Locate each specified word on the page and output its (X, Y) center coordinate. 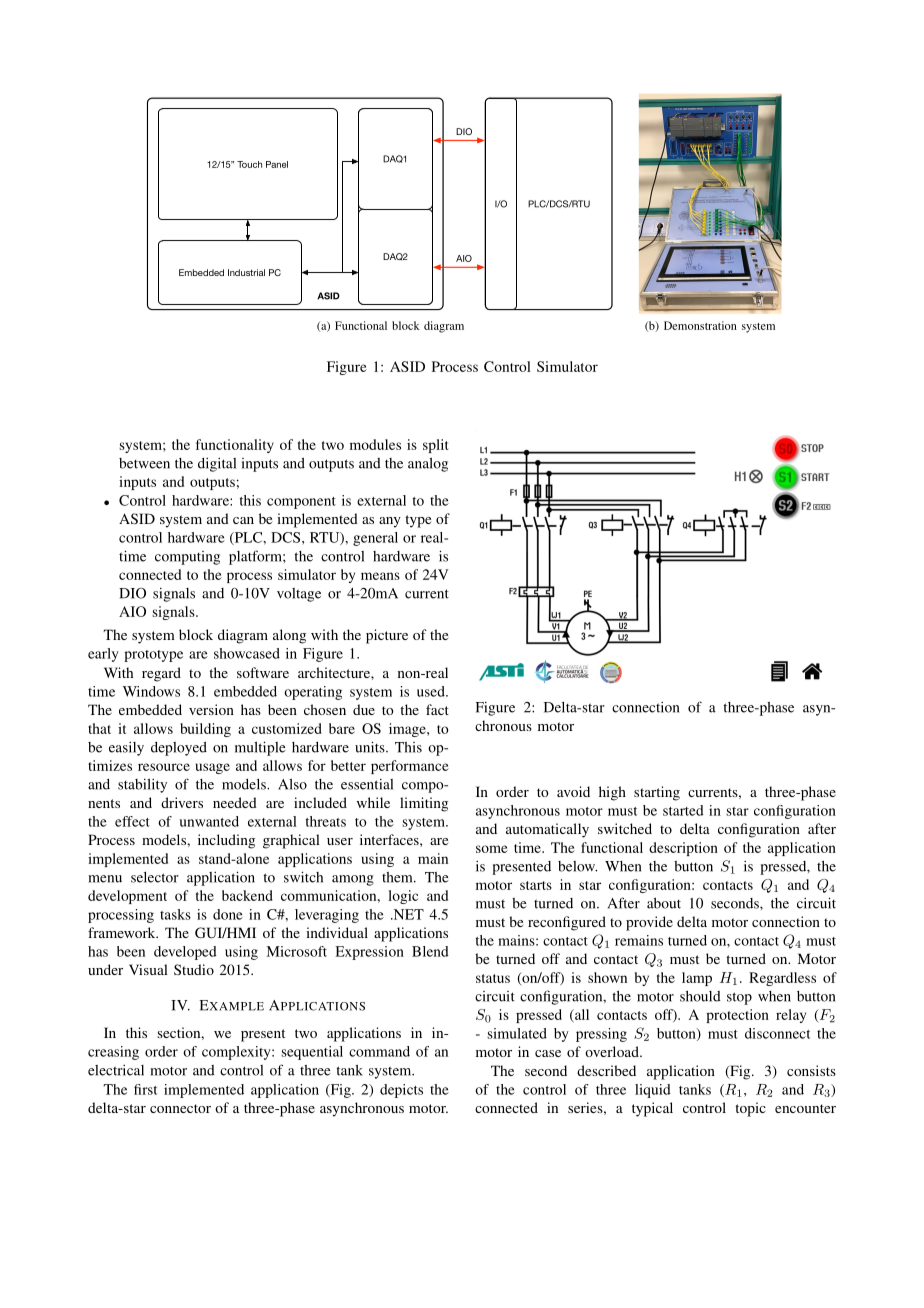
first (145, 1089)
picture (387, 636)
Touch (249, 164)
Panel (277, 164)
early (103, 655)
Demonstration (700, 325)
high (612, 793)
